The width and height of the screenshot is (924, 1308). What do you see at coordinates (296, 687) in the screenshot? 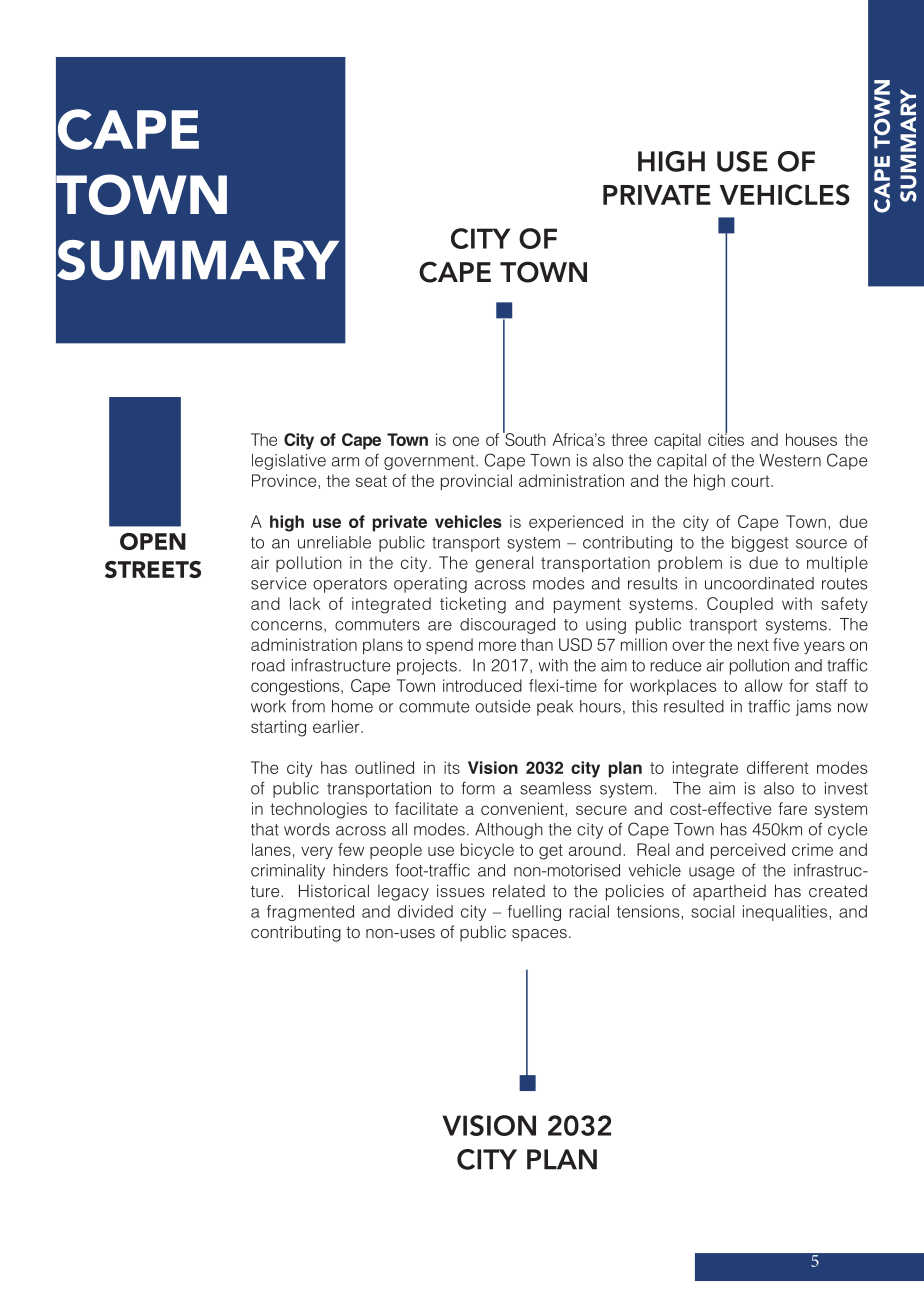
I see `congestions` at bounding box center [296, 687].
